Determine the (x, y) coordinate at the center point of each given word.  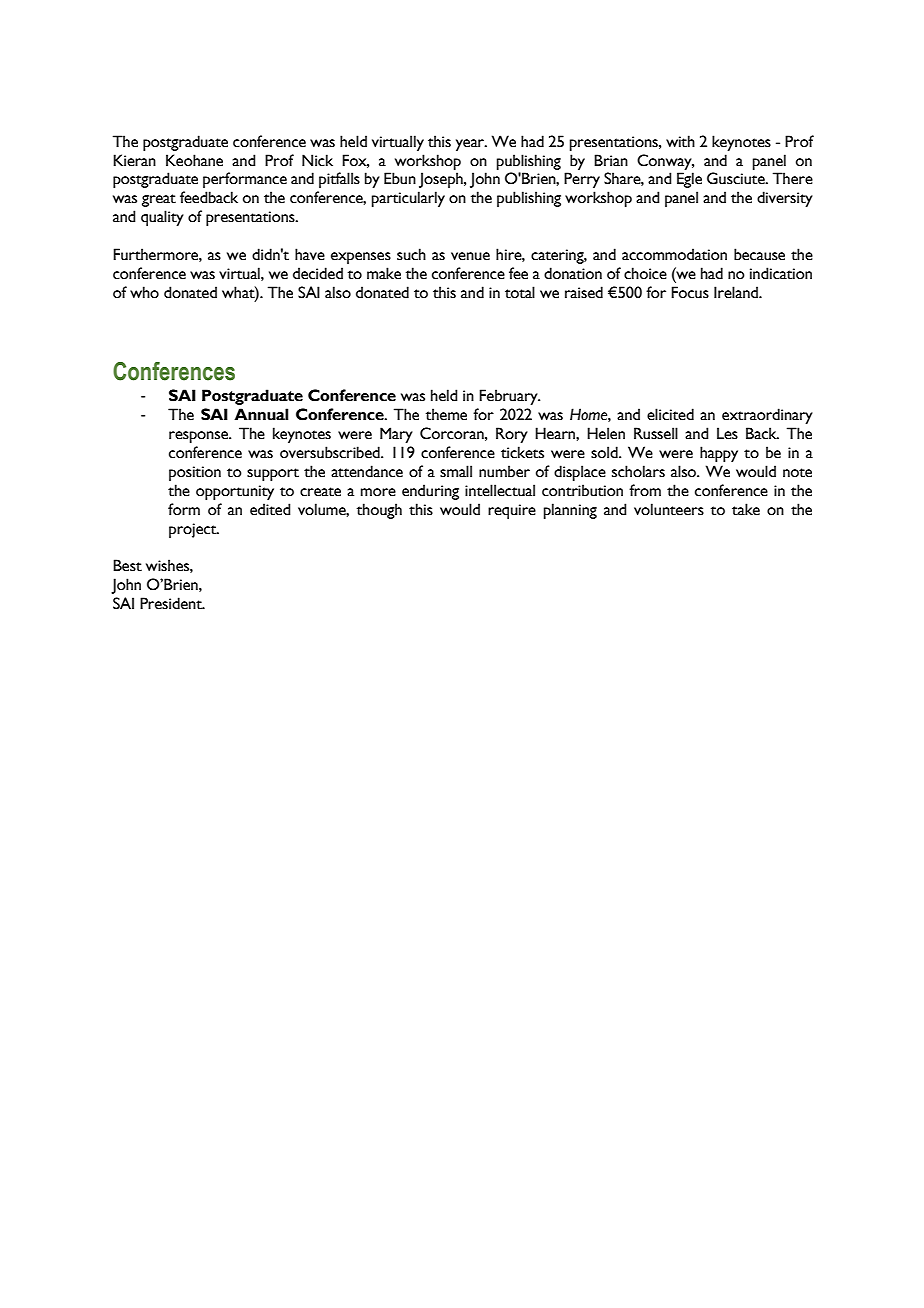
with (680, 141)
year (471, 145)
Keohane (194, 160)
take (746, 509)
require (512, 511)
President (172, 603)
